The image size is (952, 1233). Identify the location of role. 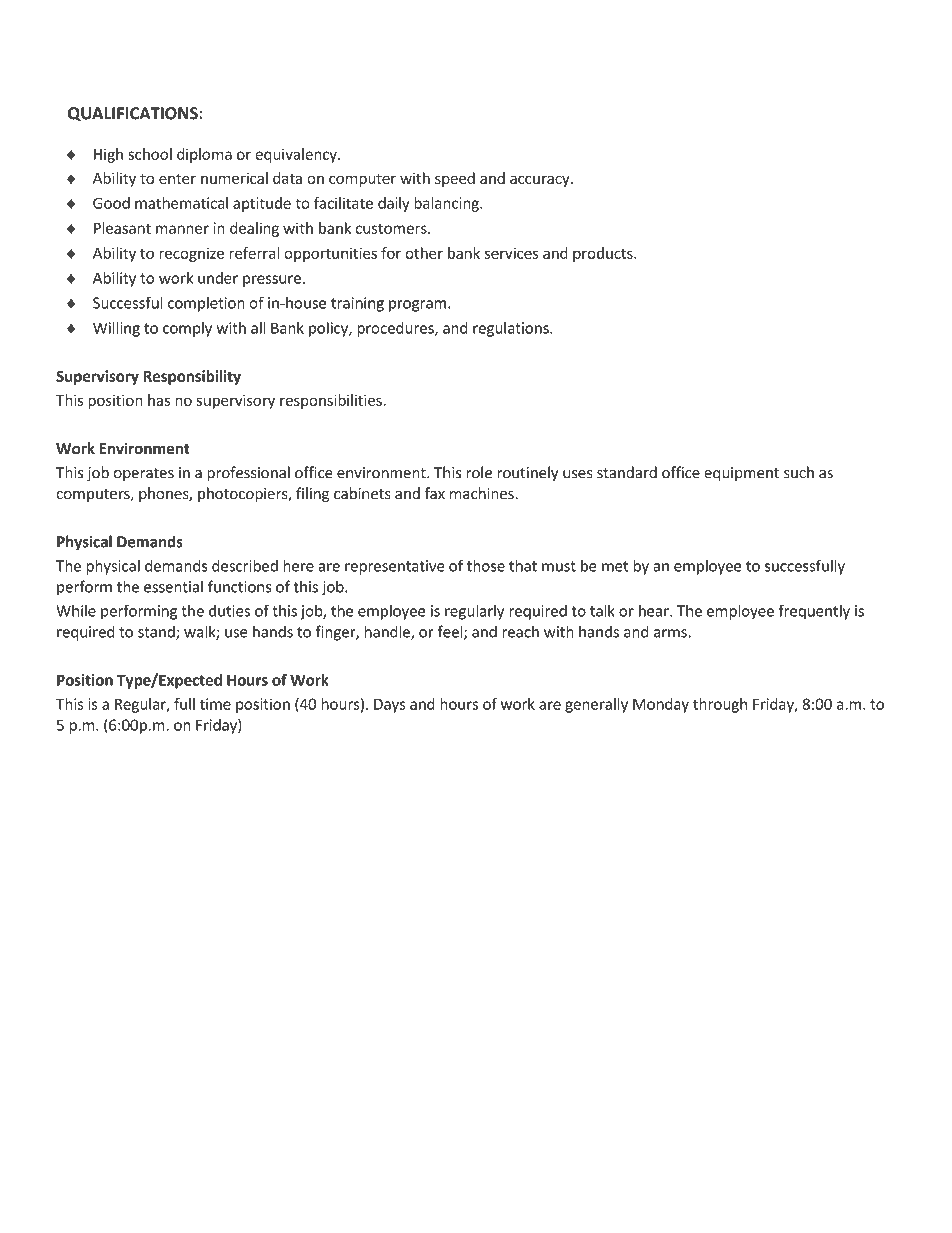
(479, 472).
